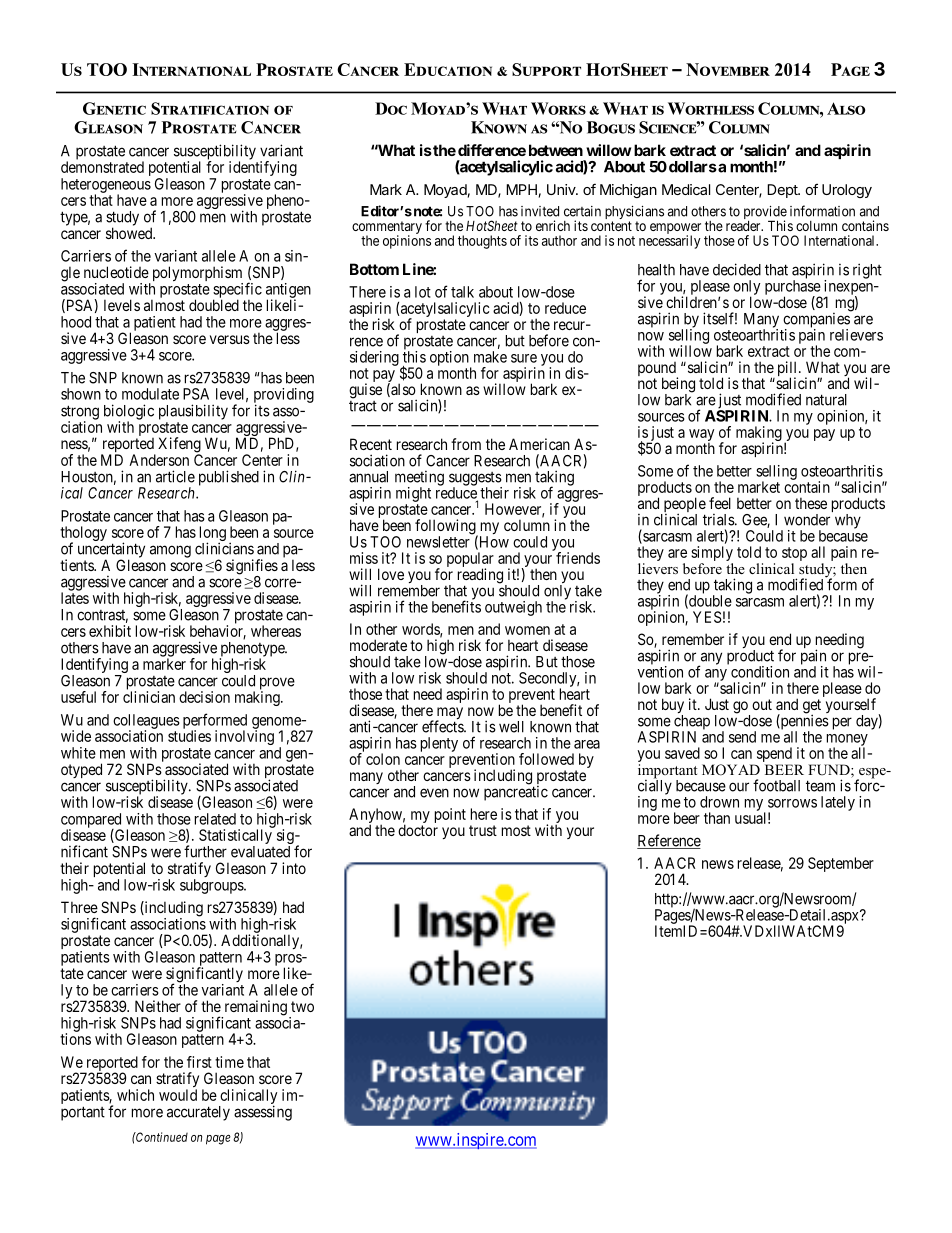 This document has height=1233, width=952. I want to click on pancreatic, so click(516, 792).
